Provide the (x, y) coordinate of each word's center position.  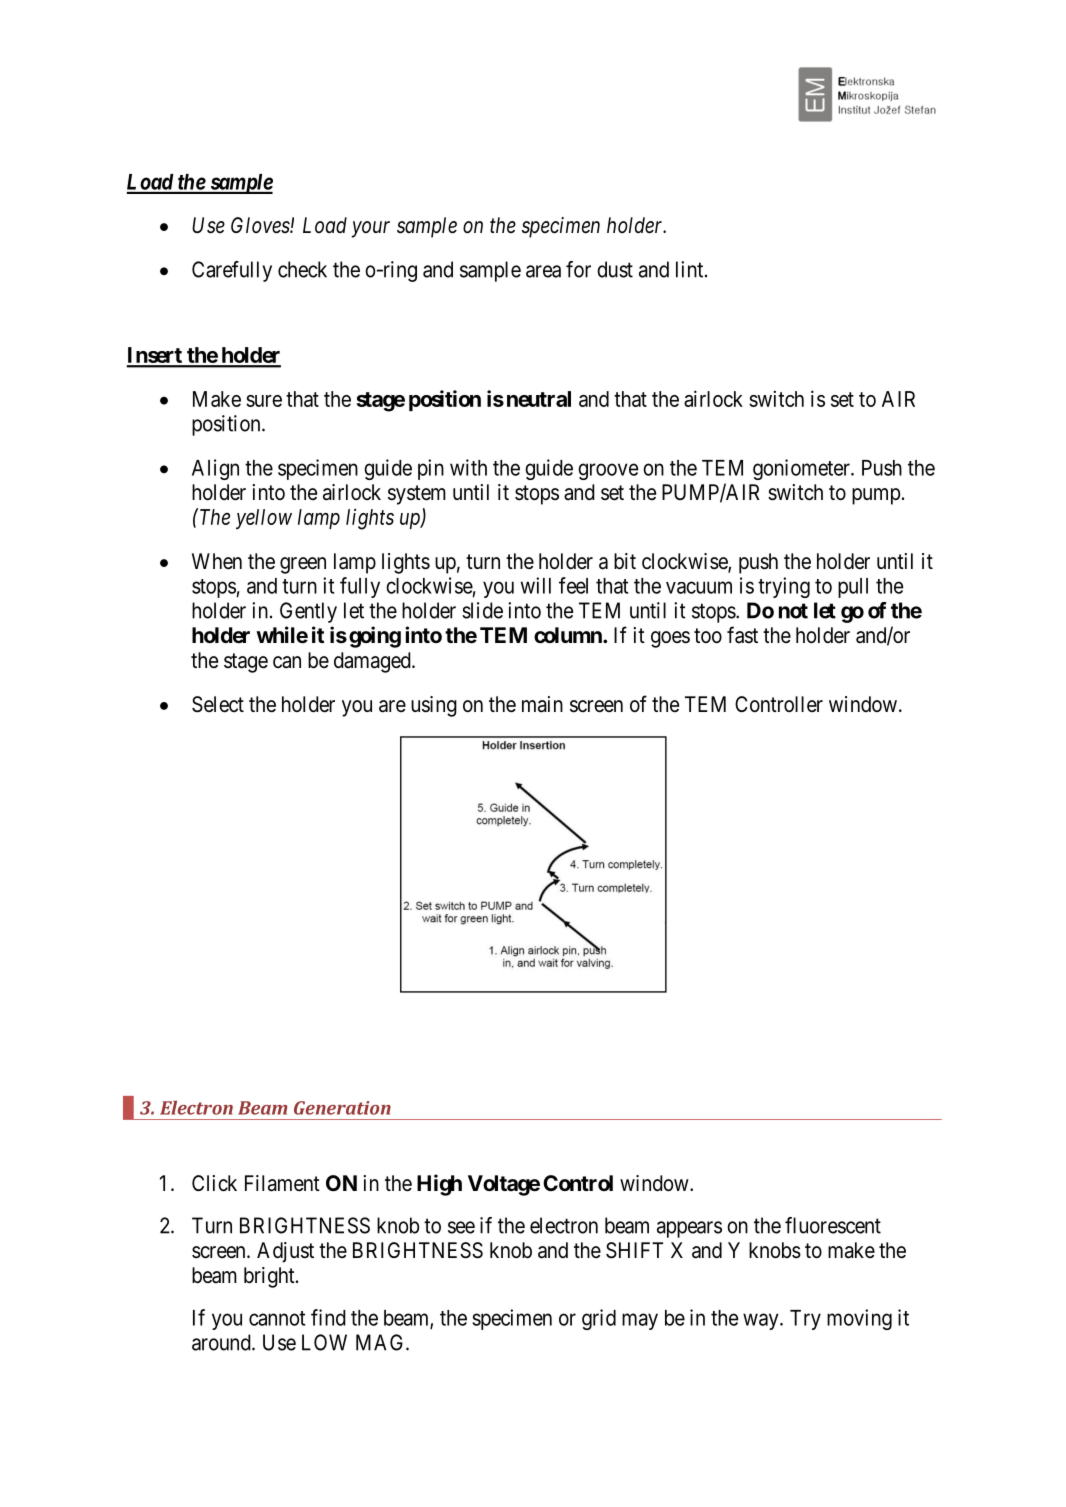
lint (691, 269)
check (302, 269)
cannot (277, 1318)
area (543, 271)
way (762, 1321)
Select (218, 704)
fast (742, 635)
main (542, 704)
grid (599, 1319)
